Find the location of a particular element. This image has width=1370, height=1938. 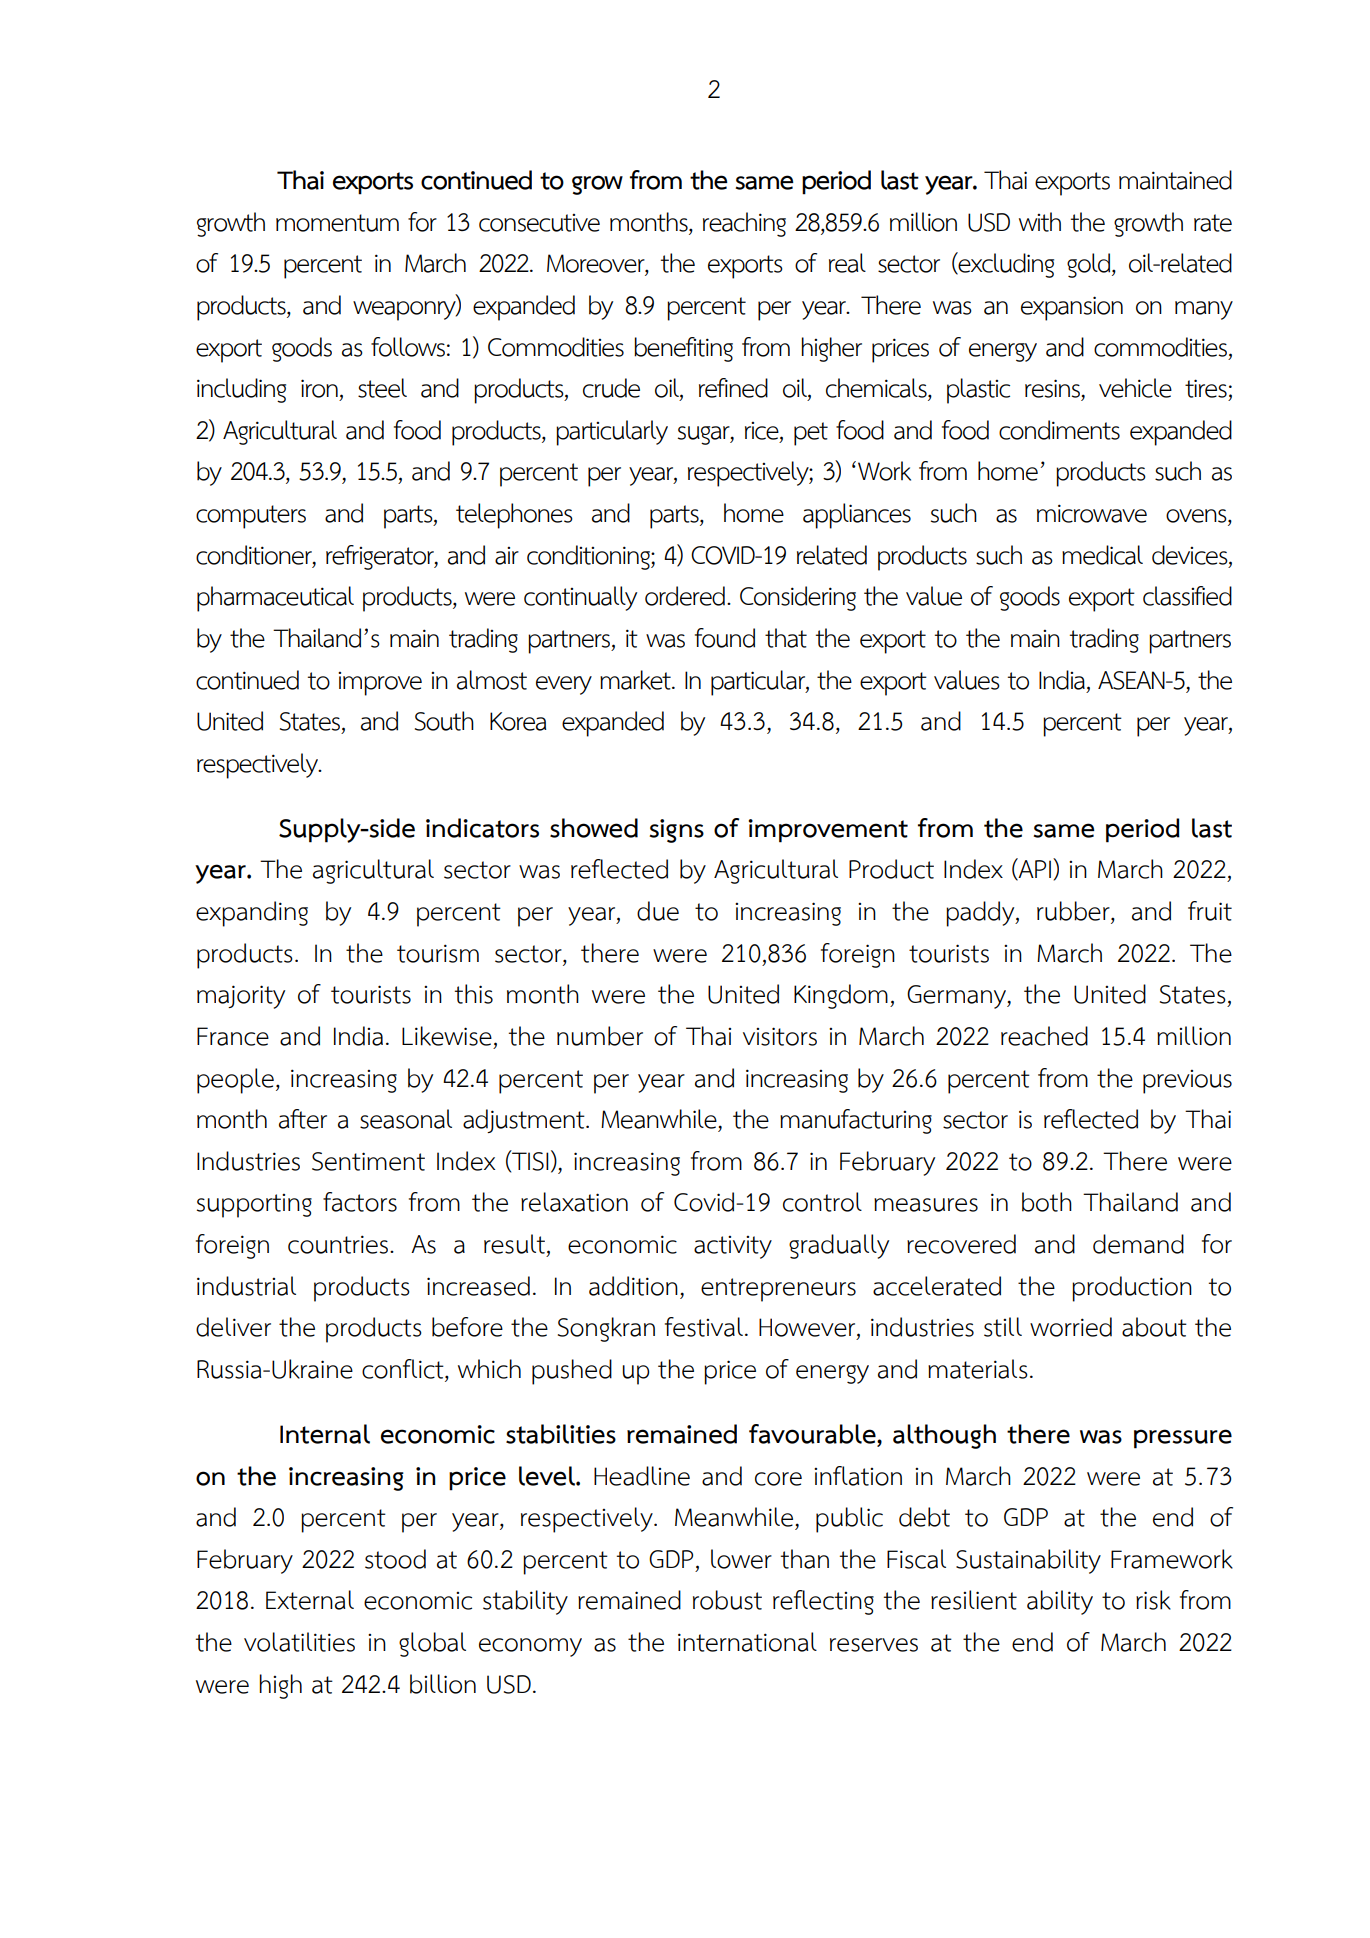

momentum is located at coordinates (337, 223).
